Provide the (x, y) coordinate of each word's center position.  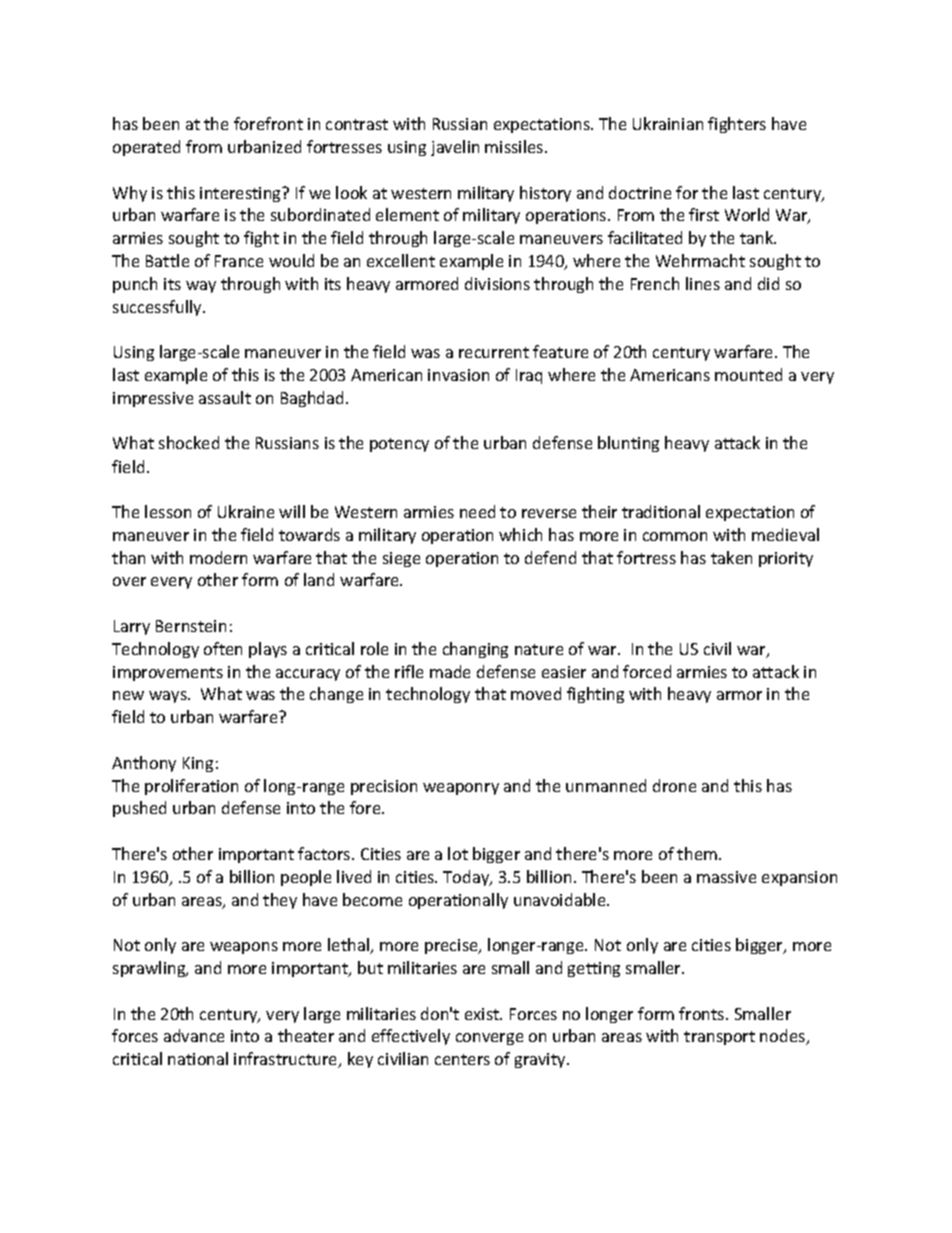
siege (401, 559)
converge (489, 1039)
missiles (515, 146)
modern (218, 557)
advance (194, 1035)
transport (719, 1038)
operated (146, 148)
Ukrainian (668, 123)
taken (731, 557)
